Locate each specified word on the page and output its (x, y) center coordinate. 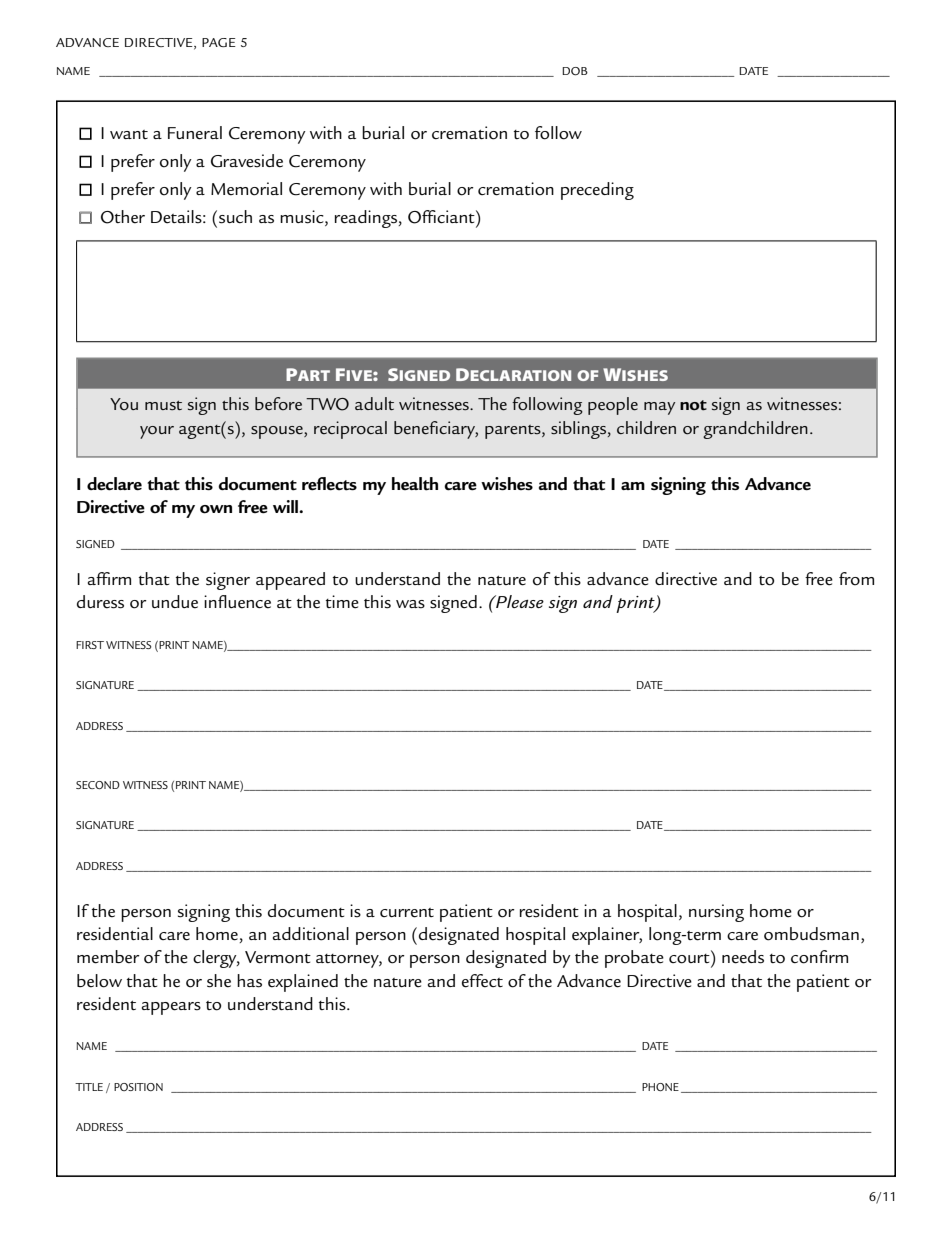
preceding (597, 191)
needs (743, 957)
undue (175, 602)
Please (519, 601)
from (856, 579)
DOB (575, 71)
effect (482, 981)
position (138, 1087)
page (219, 42)
